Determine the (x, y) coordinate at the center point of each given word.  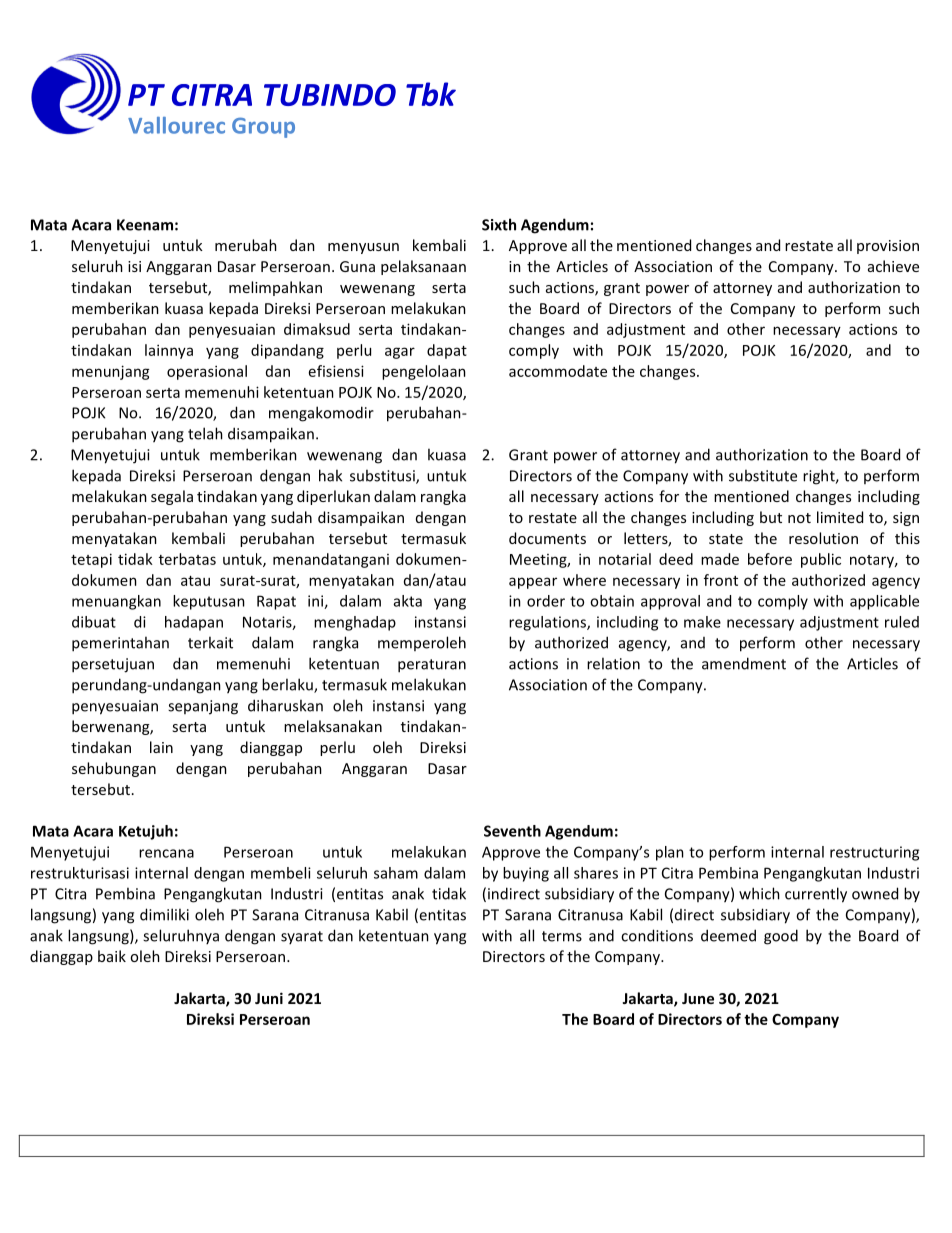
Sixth (499, 224)
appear (533, 583)
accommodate (558, 371)
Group (263, 127)
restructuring (874, 853)
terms (562, 936)
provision (888, 247)
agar (400, 353)
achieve (893, 266)
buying (526, 874)
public (821, 560)
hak (330, 475)
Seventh (512, 831)
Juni (269, 998)
